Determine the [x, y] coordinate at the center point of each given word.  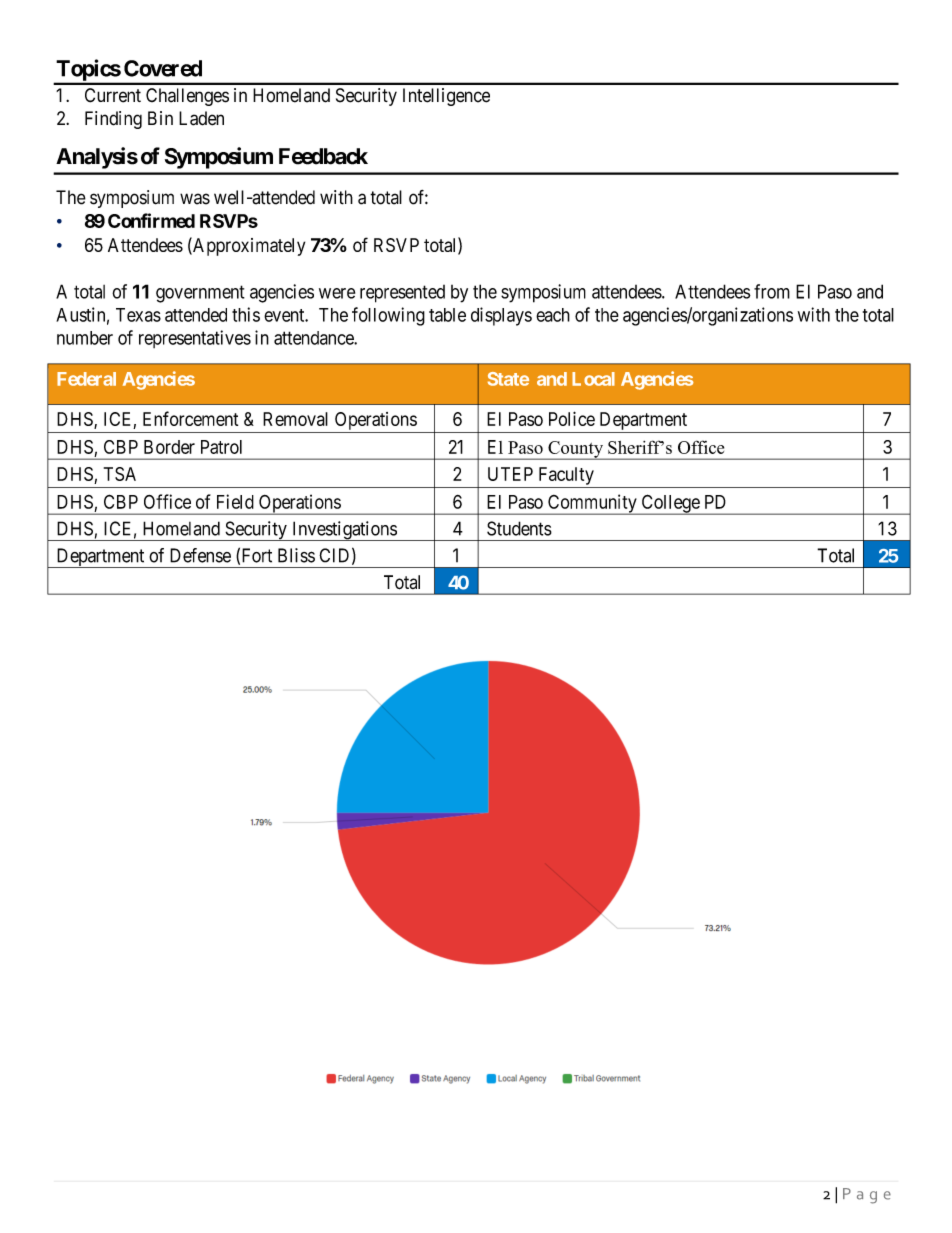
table [447, 315]
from [772, 291]
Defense [200, 555]
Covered [163, 68]
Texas [138, 315]
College [670, 504]
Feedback [323, 156]
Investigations [344, 531]
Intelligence [446, 97]
